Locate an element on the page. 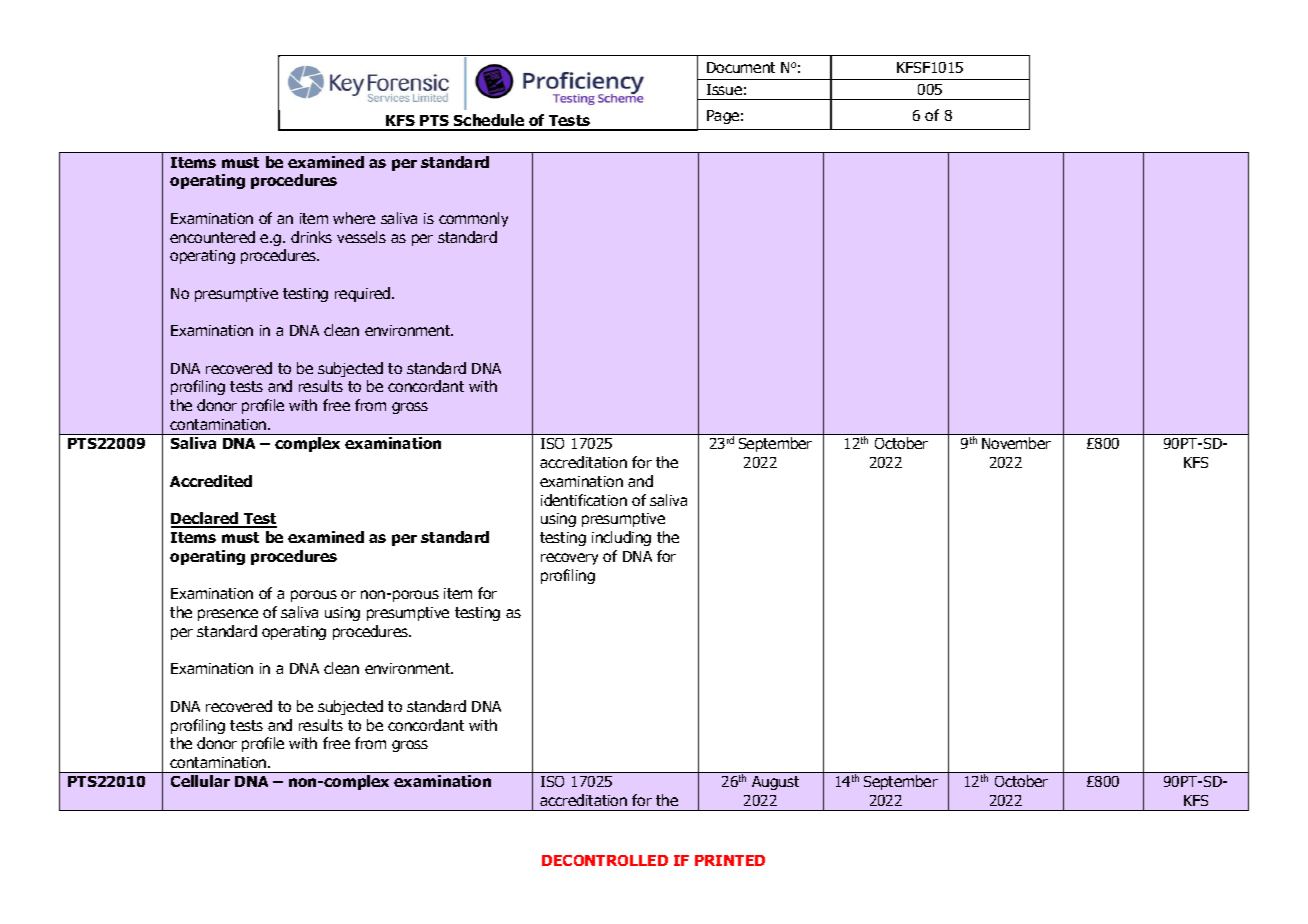 Image resolution: width=1308 pixels, height=924 pixels. where is located at coordinates (354, 218).
